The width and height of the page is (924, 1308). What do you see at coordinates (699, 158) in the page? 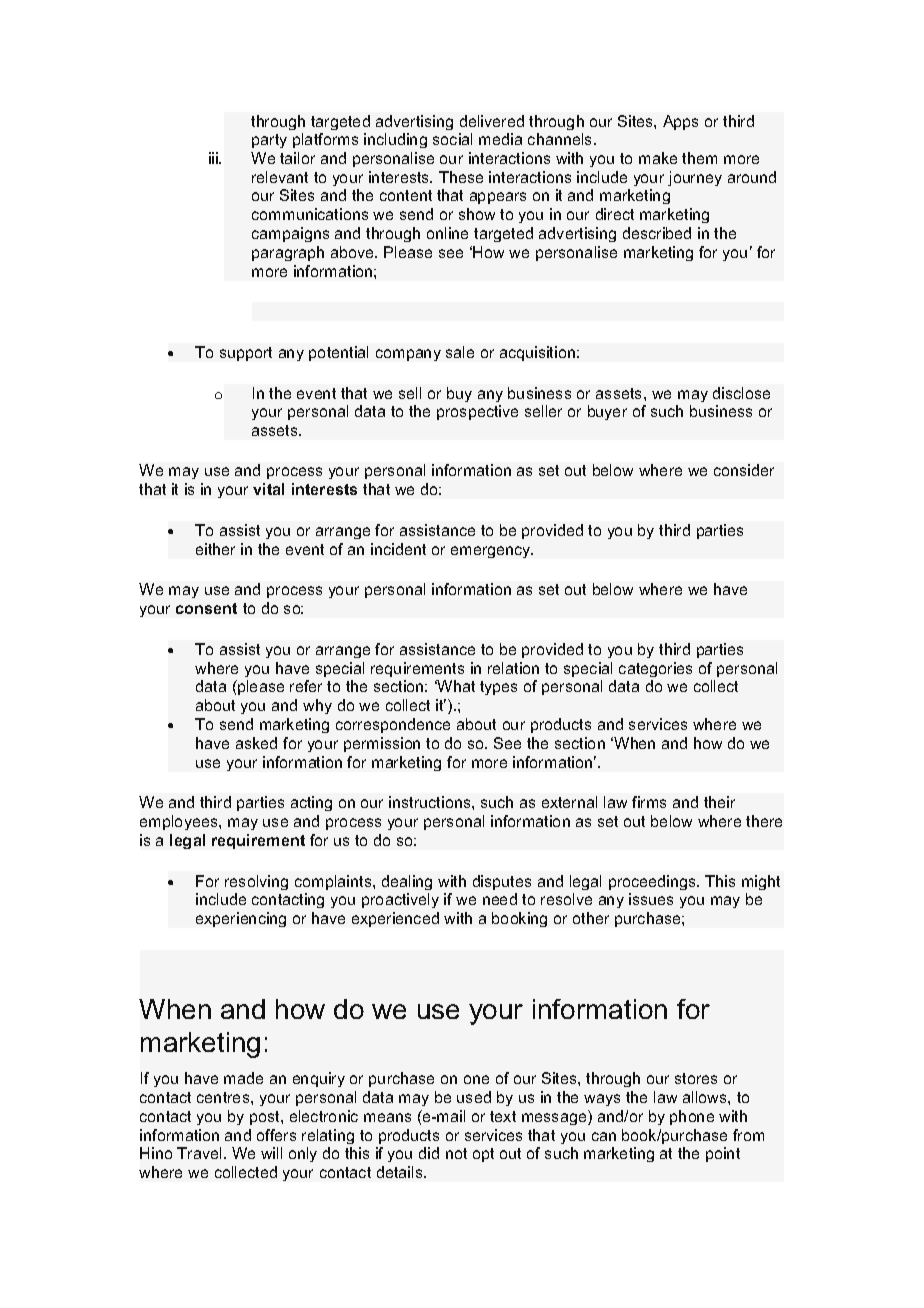
I see `them` at bounding box center [699, 158].
